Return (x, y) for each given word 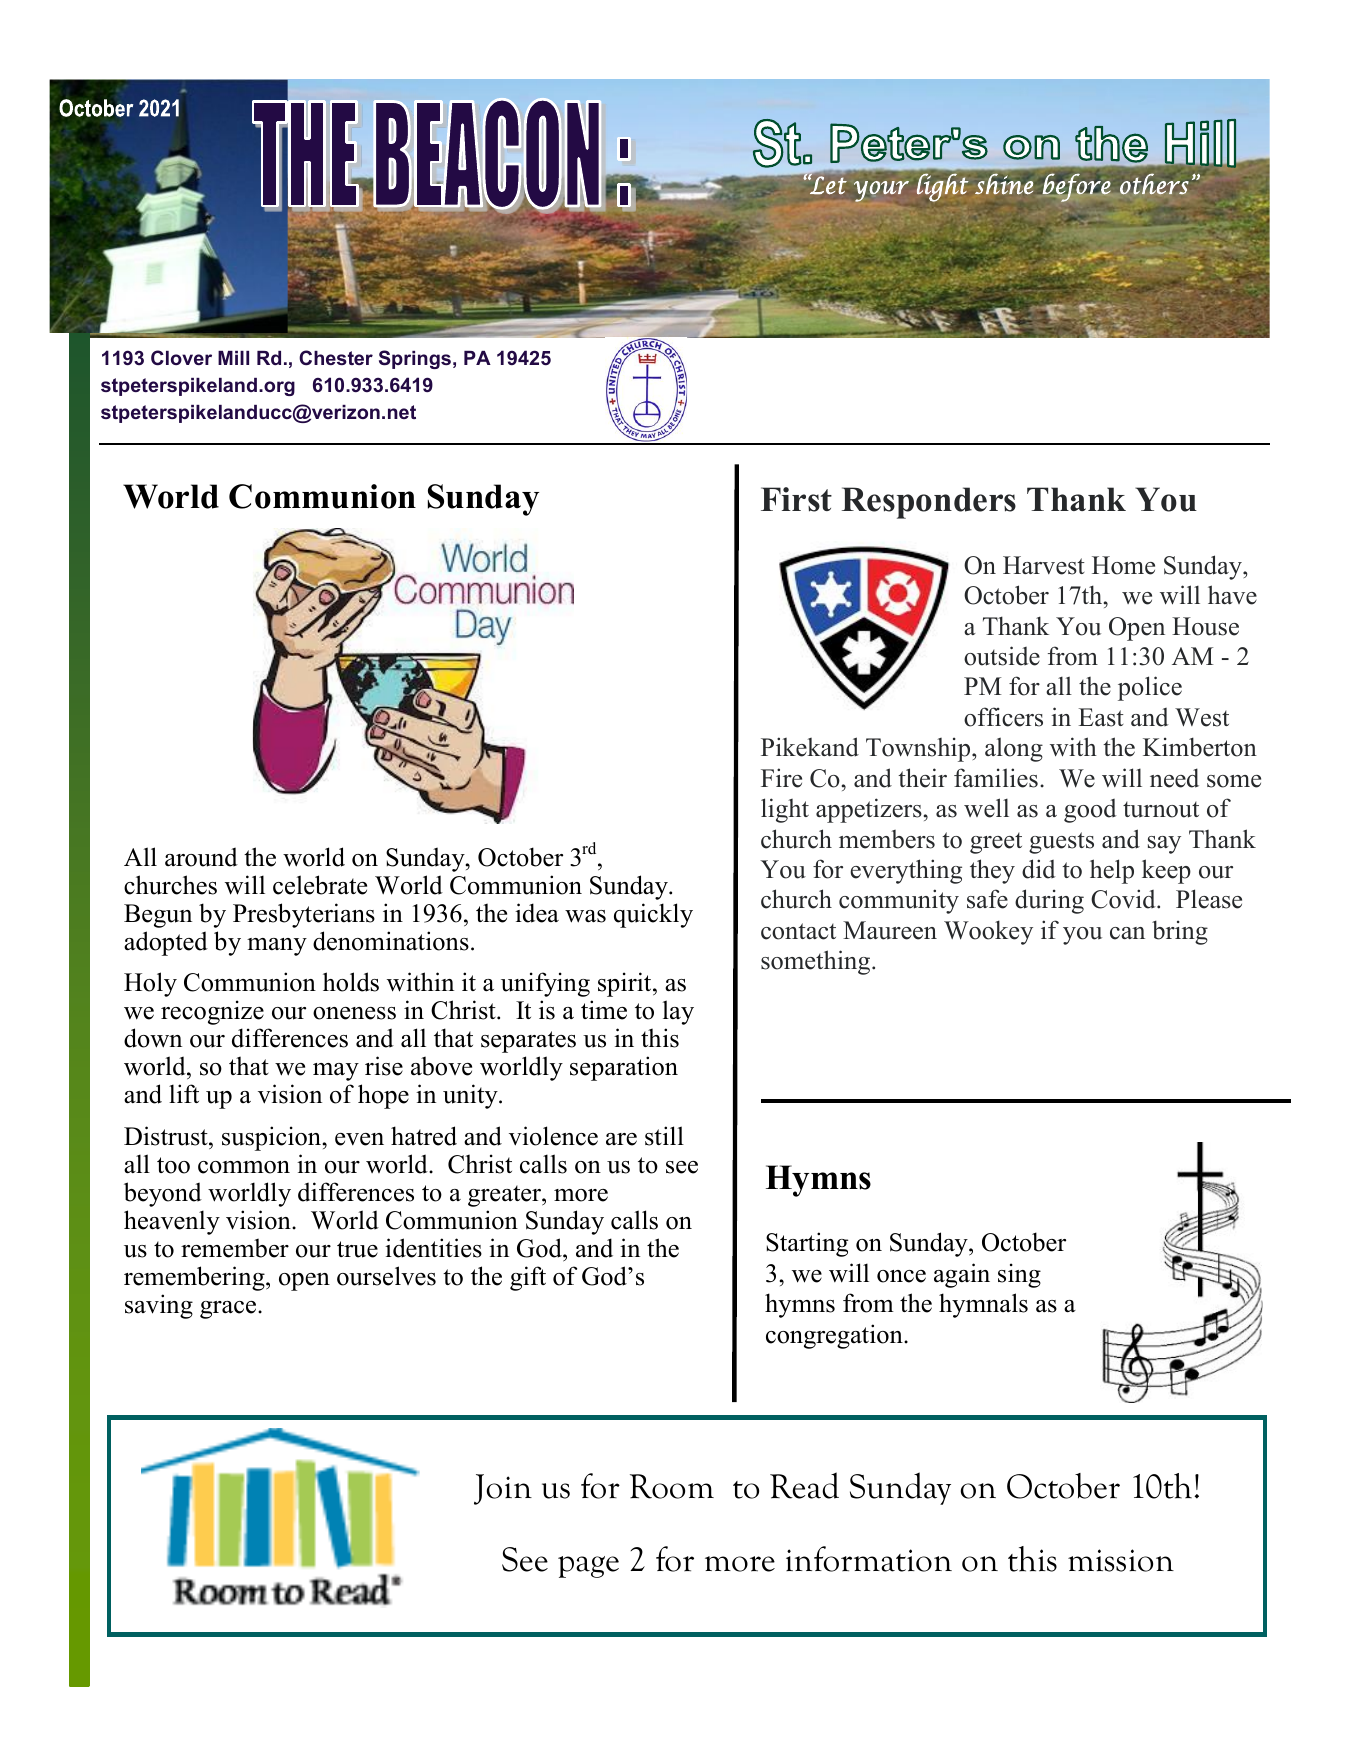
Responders (929, 503)
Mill (233, 358)
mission (1121, 1560)
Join (503, 1489)
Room (672, 1486)
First (796, 499)
